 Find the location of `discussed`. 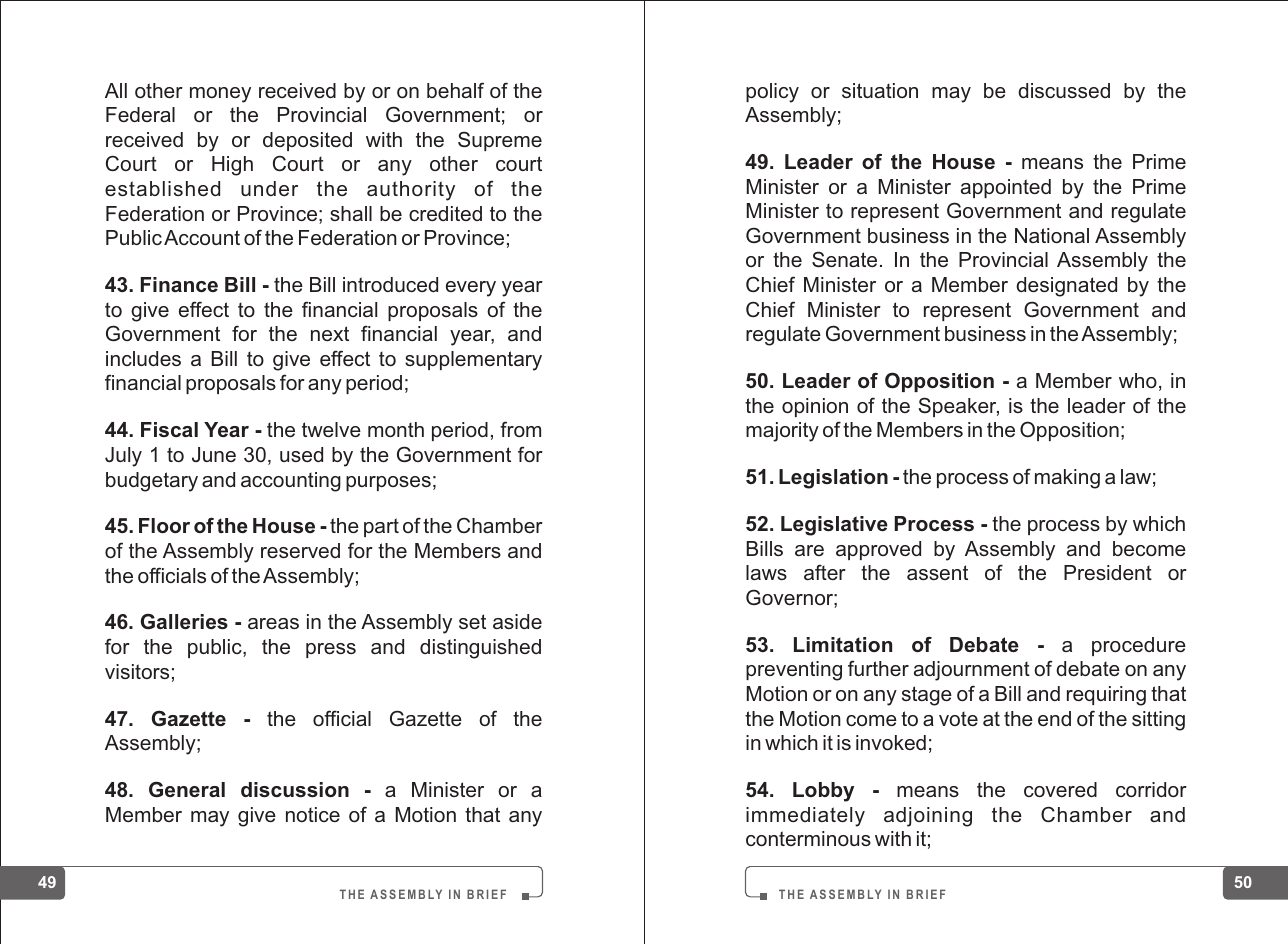

discussed is located at coordinates (1064, 90).
